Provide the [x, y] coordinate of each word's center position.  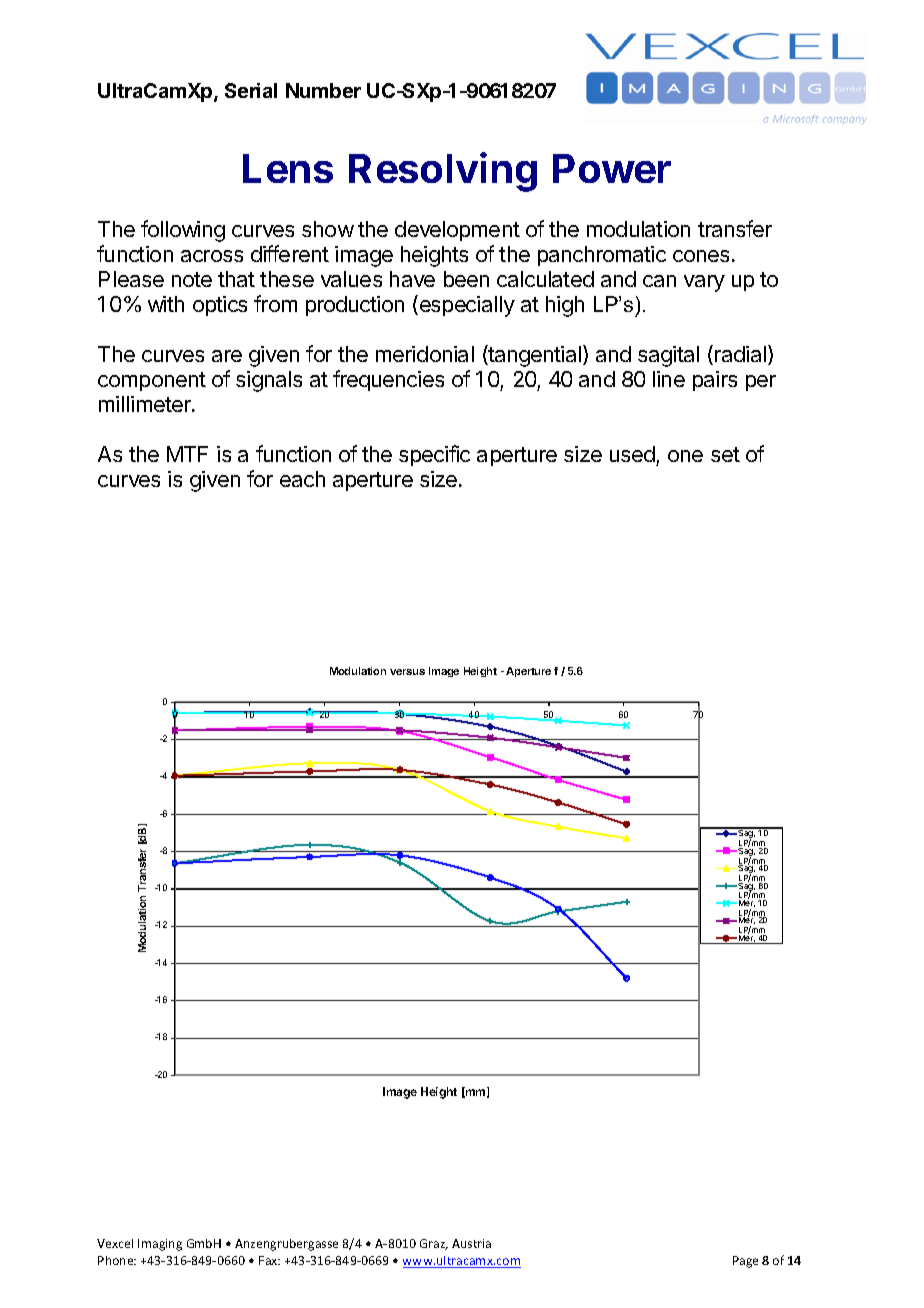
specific [434, 455]
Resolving [443, 172]
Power [612, 168]
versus [407, 672]
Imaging [160, 1245]
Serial [251, 90]
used [632, 454]
